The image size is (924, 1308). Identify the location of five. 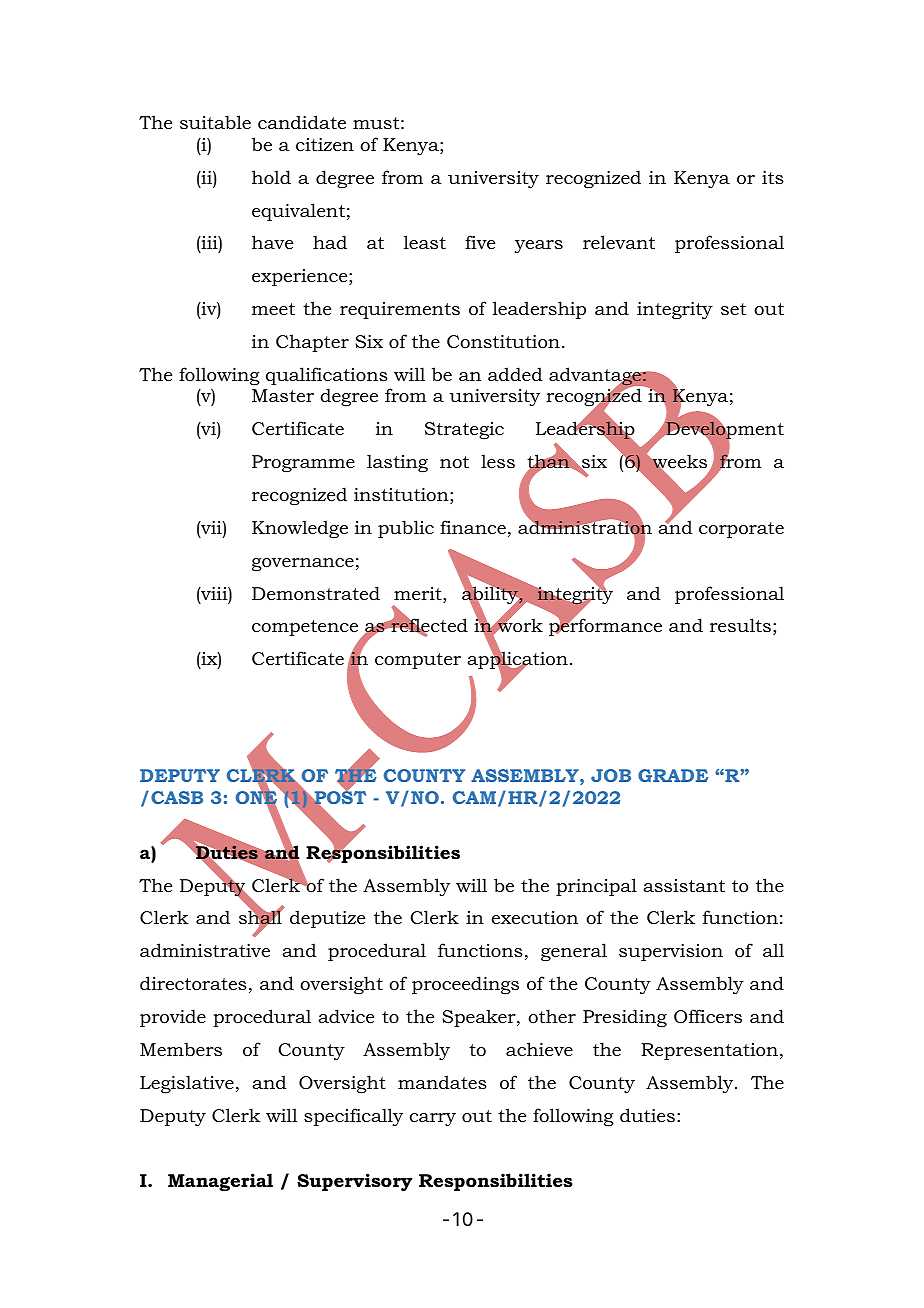
(480, 242).
